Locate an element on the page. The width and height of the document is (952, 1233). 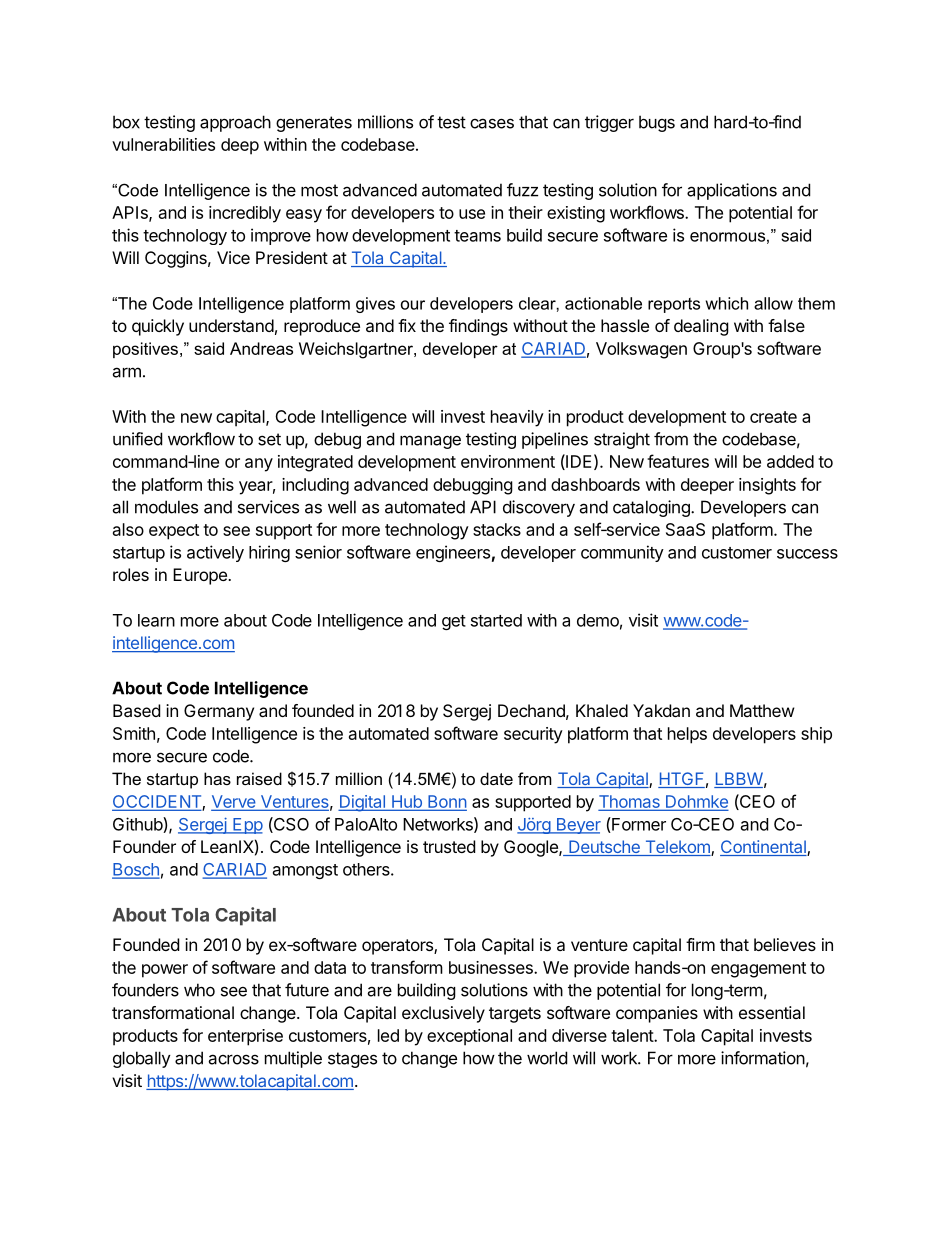
Verve is located at coordinates (235, 802).
